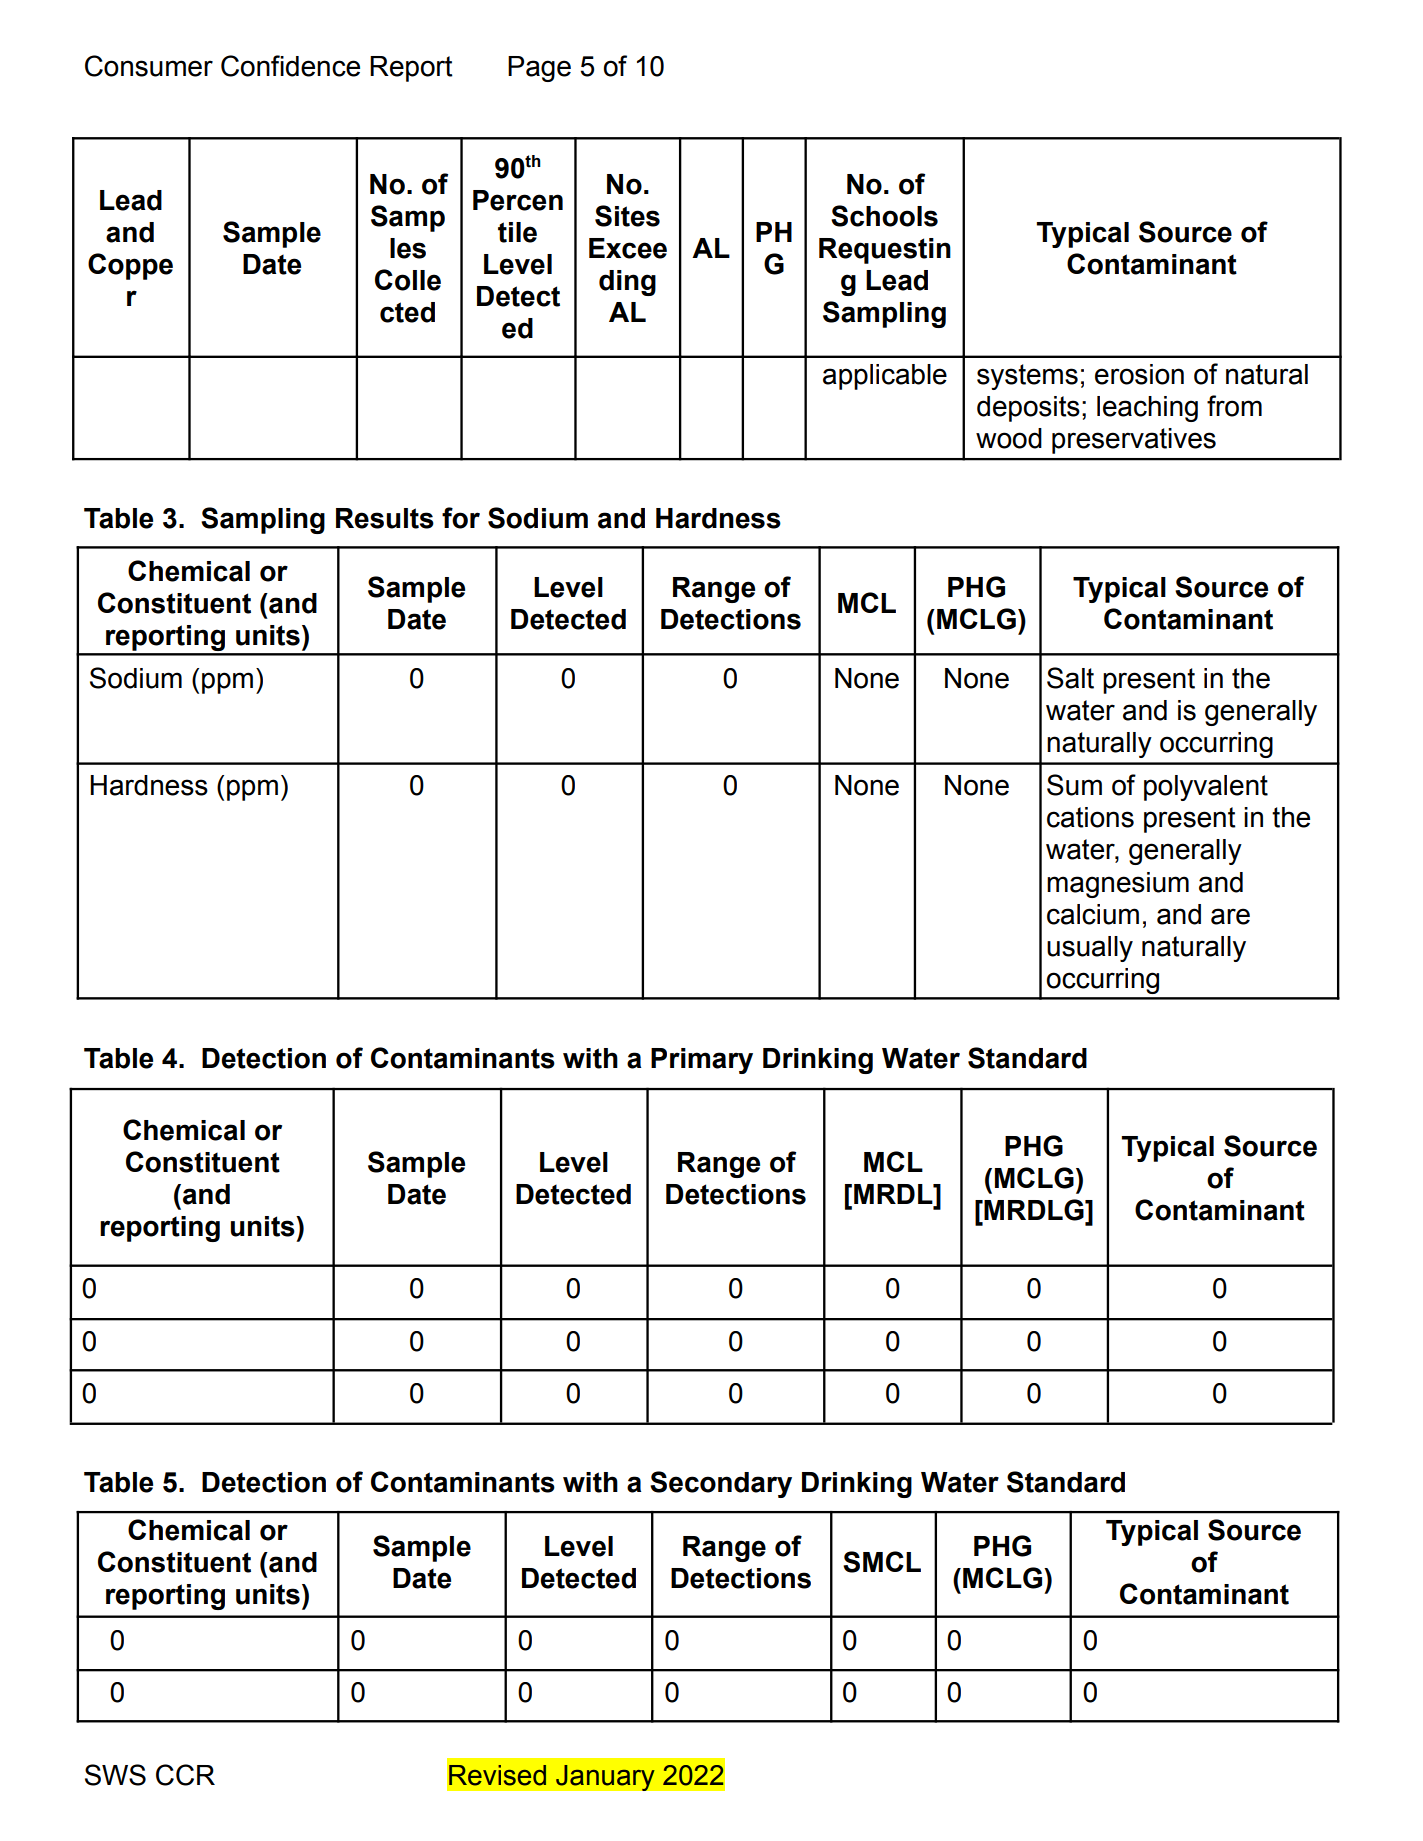 Image resolution: width=1423 pixels, height=1841 pixels. What do you see at coordinates (461, 518) in the page?
I see `for` at bounding box center [461, 518].
